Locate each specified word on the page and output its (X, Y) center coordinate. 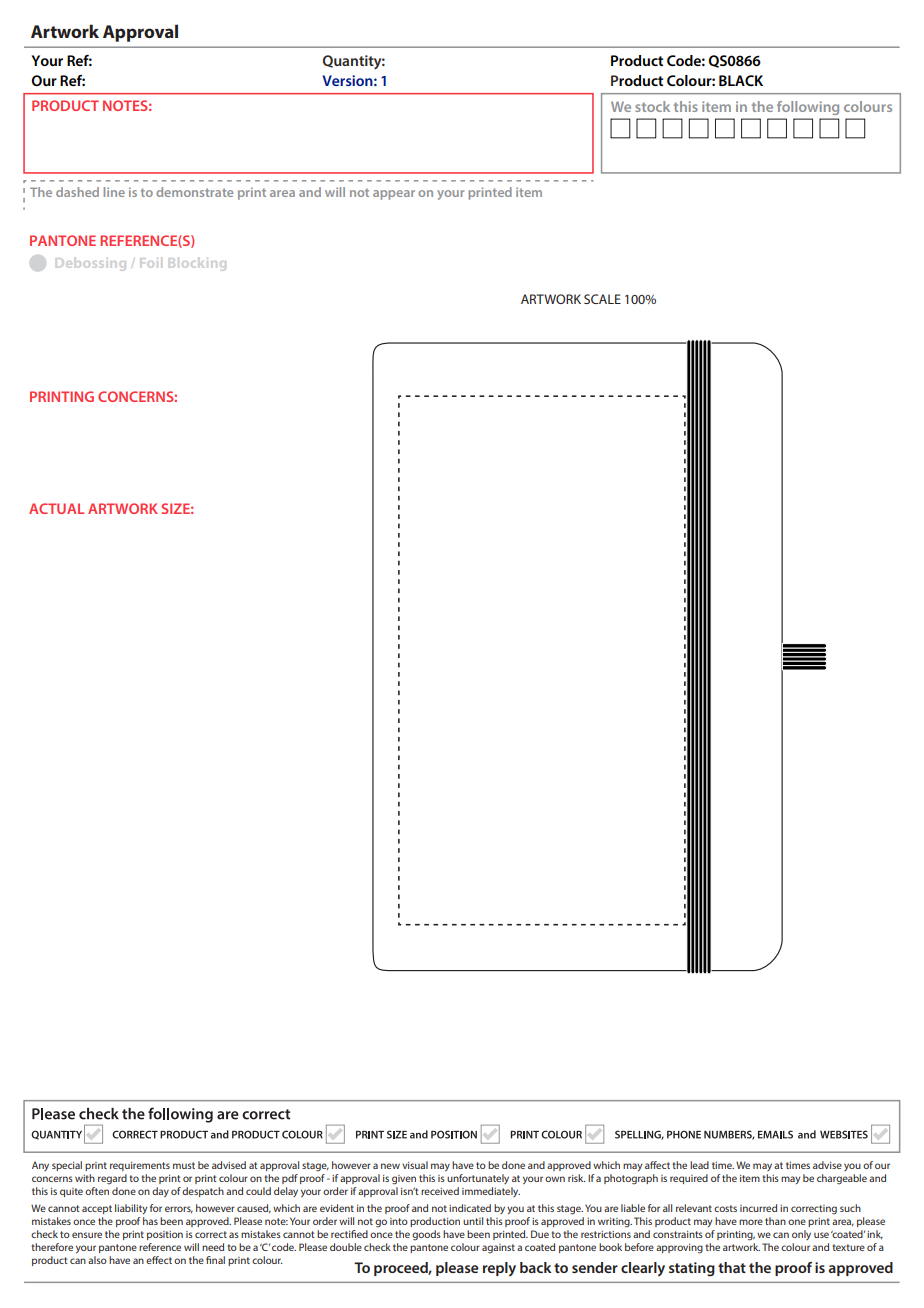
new (390, 1166)
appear (394, 195)
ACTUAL (56, 508)
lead (699, 1165)
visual (415, 1165)
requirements (140, 1166)
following (808, 108)
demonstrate (194, 192)
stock (652, 106)
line (114, 192)
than (775, 1221)
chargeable (842, 1179)
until (473, 1221)
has (150, 1221)
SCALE (602, 299)
